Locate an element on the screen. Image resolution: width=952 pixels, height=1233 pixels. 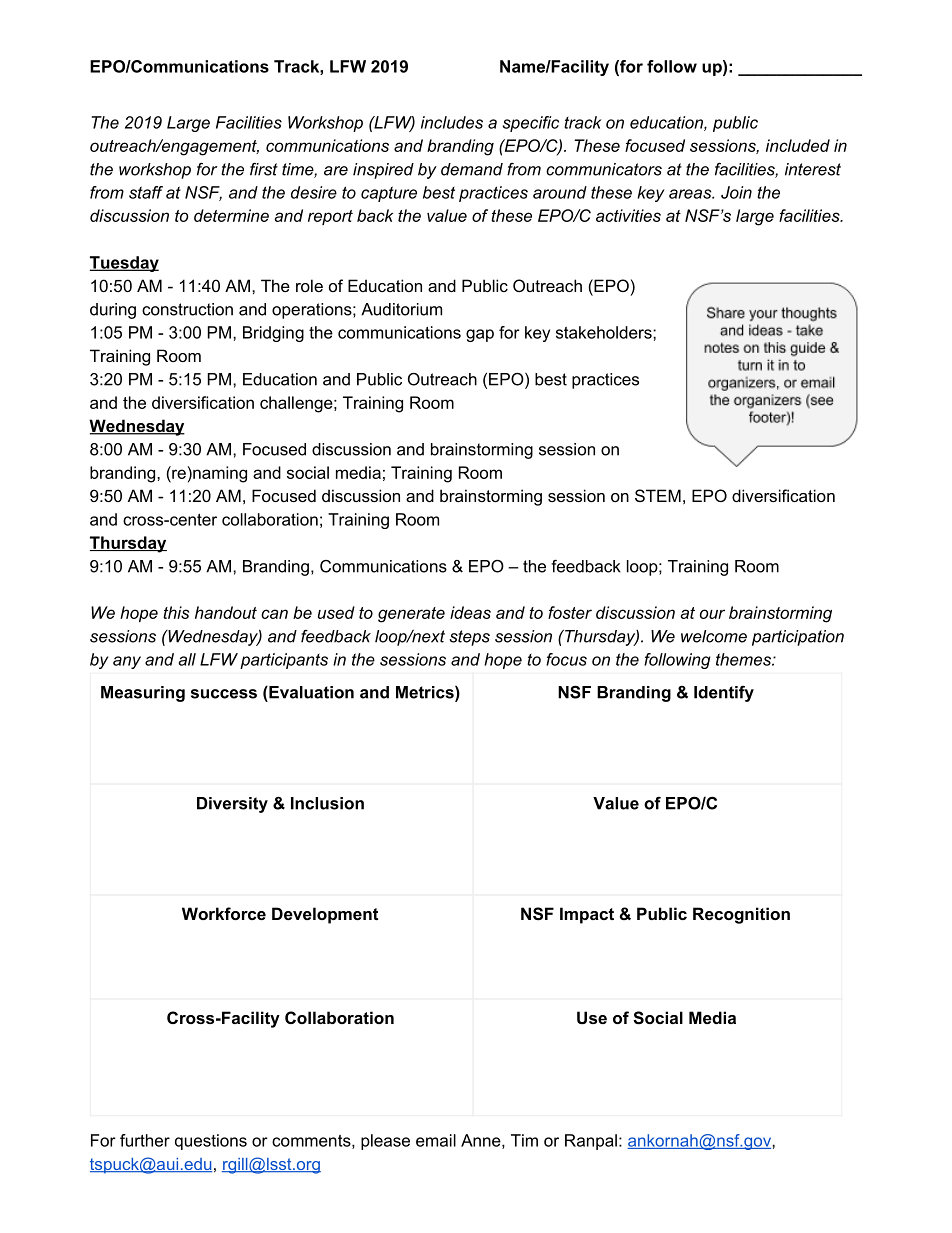
questions is located at coordinates (211, 1142).
